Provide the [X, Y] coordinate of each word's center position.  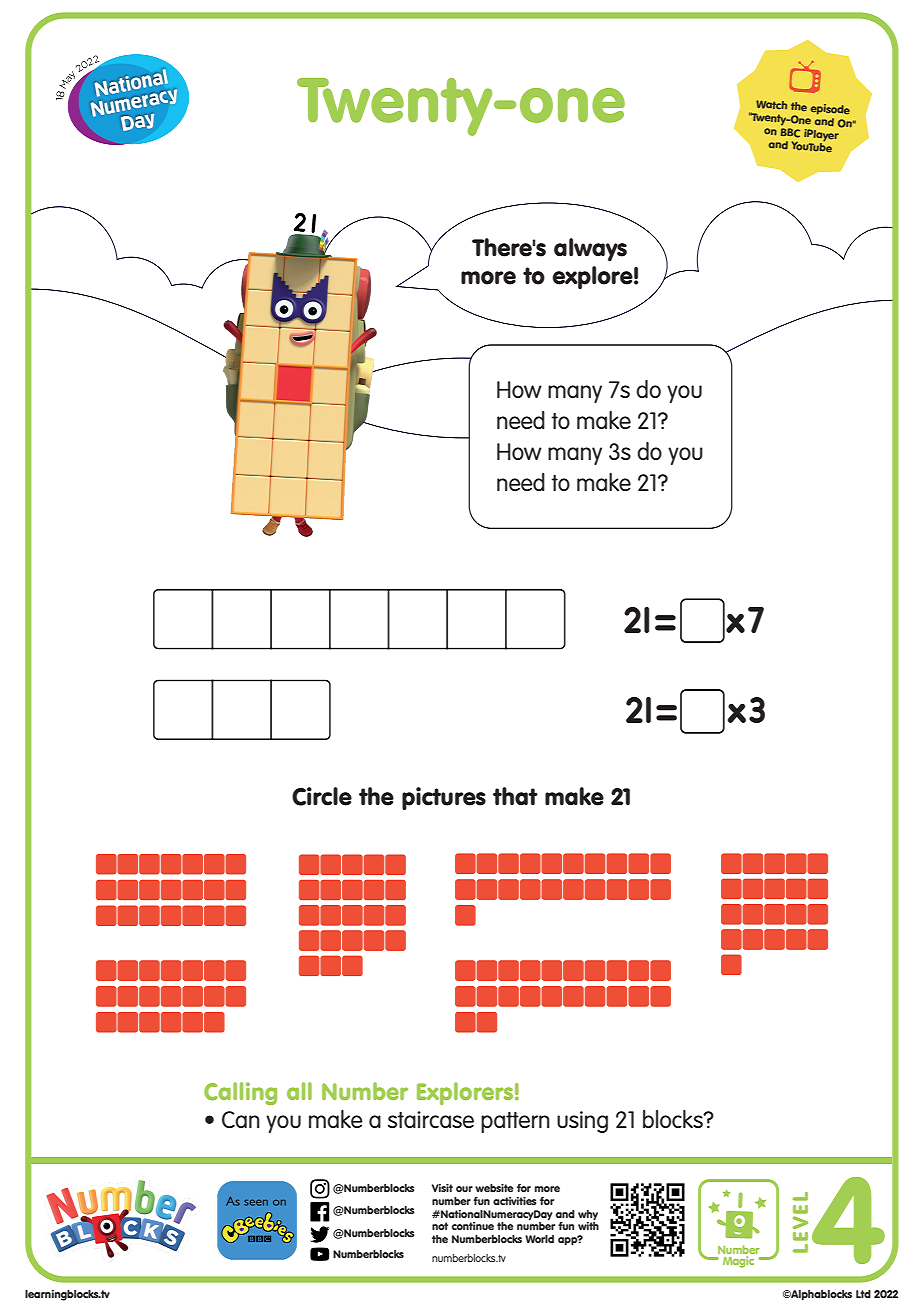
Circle [322, 796]
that [515, 796]
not [440, 1226]
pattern [515, 1122]
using [582, 1122]
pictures [444, 798]
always [590, 249]
